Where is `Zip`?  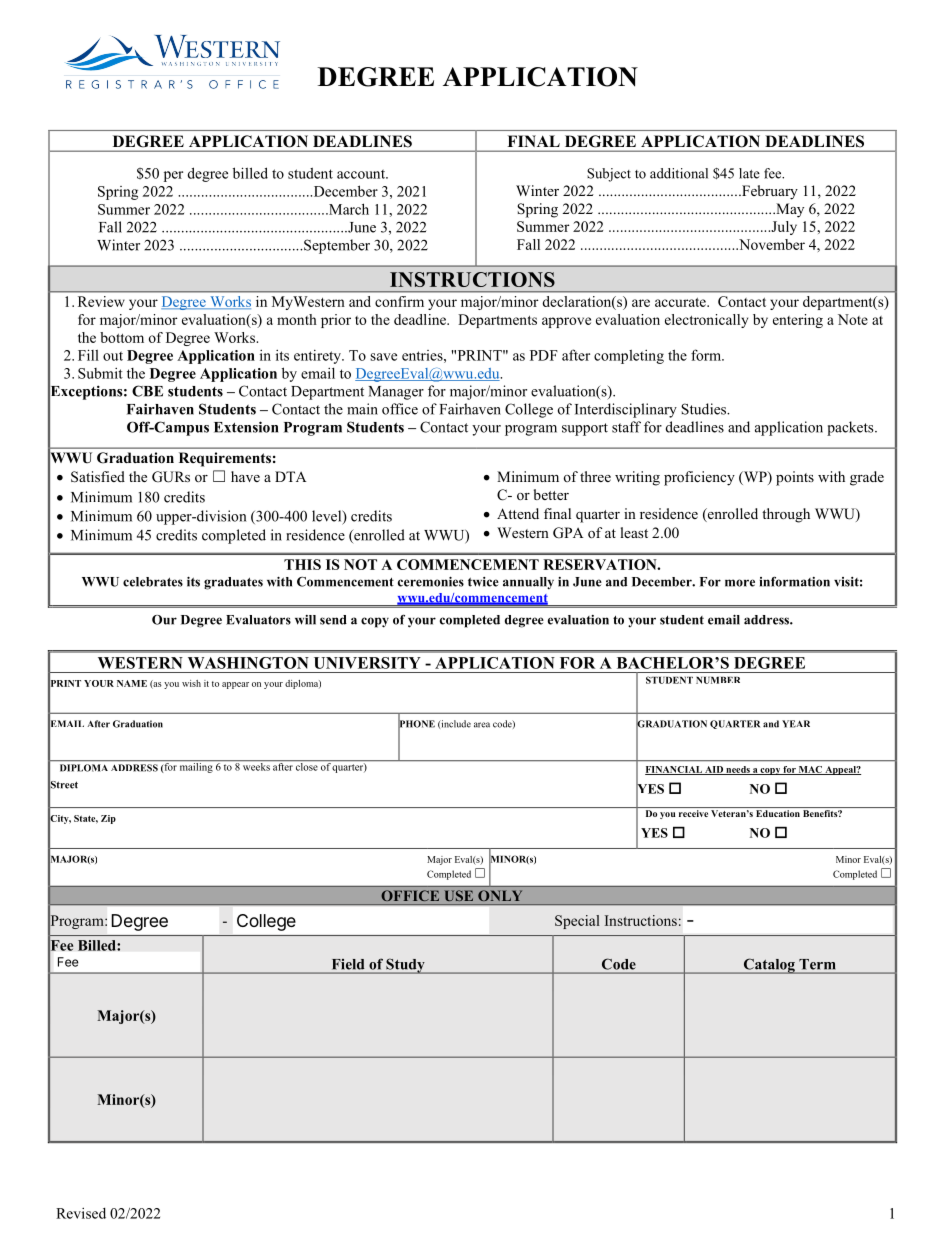 Zip is located at coordinates (108, 819).
